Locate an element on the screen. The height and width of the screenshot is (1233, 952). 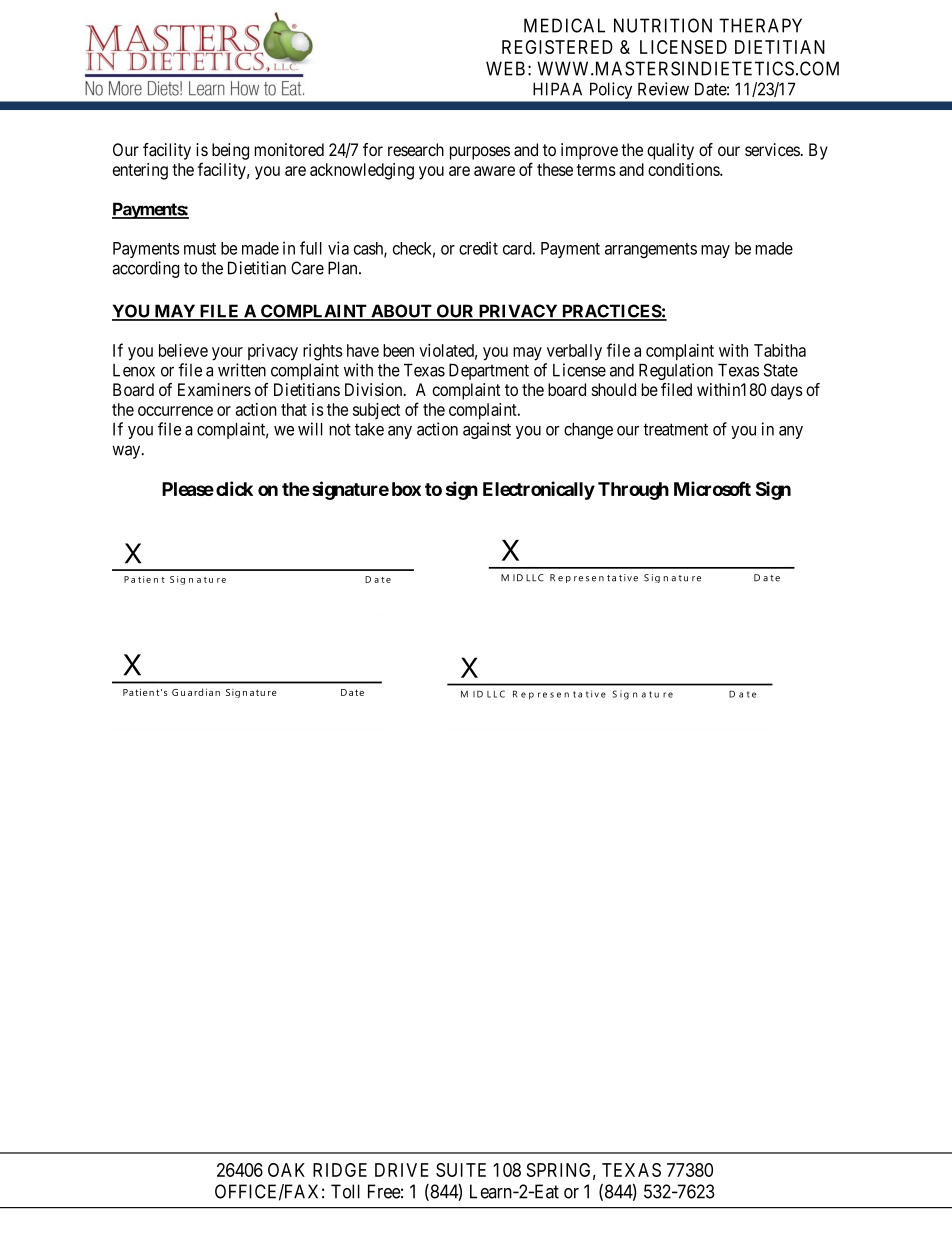
box is located at coordinates (406, 489).
